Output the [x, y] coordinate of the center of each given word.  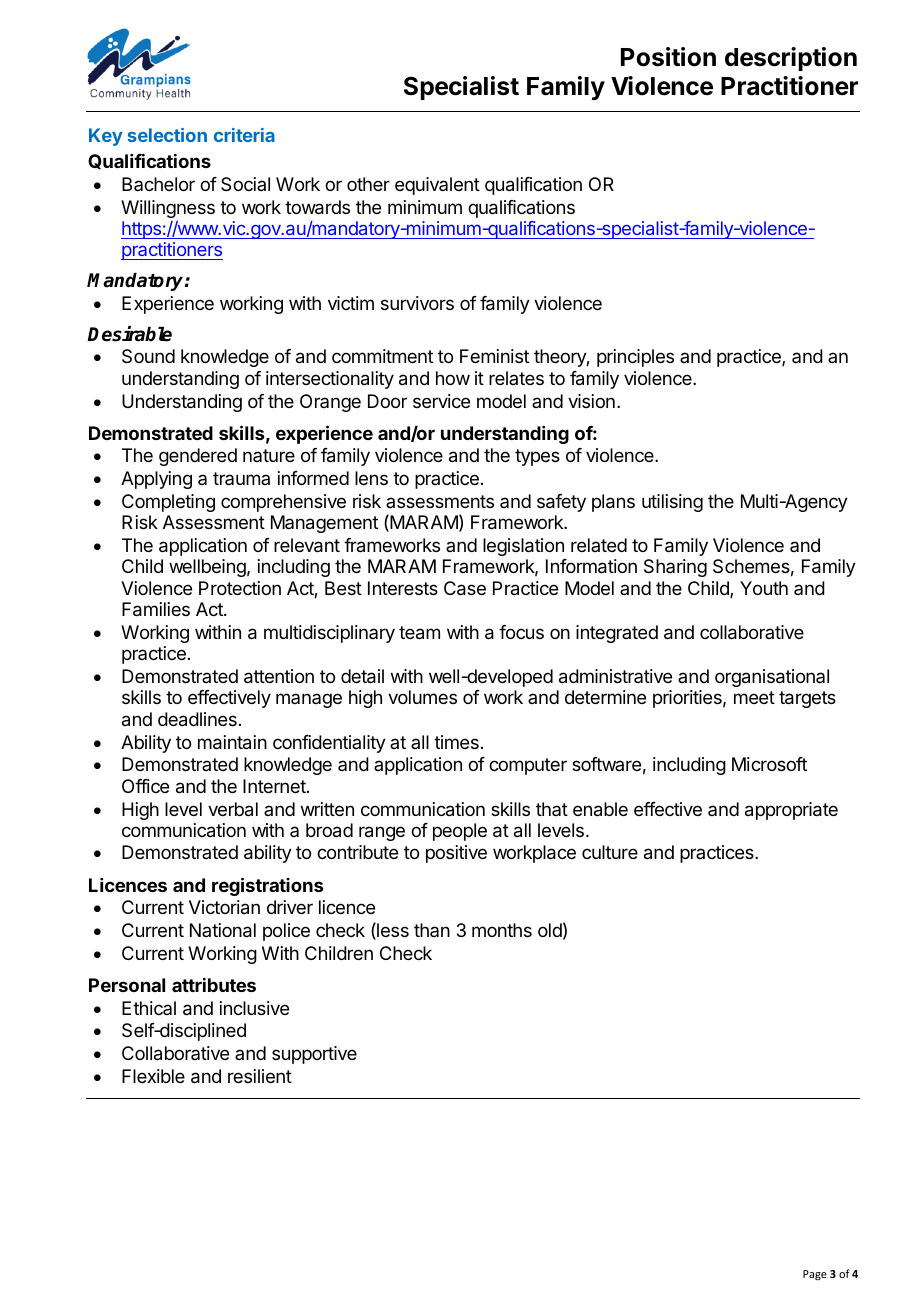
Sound [148, 356]
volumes [422, 697]
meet [754, 697]
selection [167, 135]
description [791, 59]
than [432, 930]
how [453, 378]
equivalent [437, 186]
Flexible [153, 1076]
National [223, 930]
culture [610, 852]
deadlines [197, 719]
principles [635, 358]
